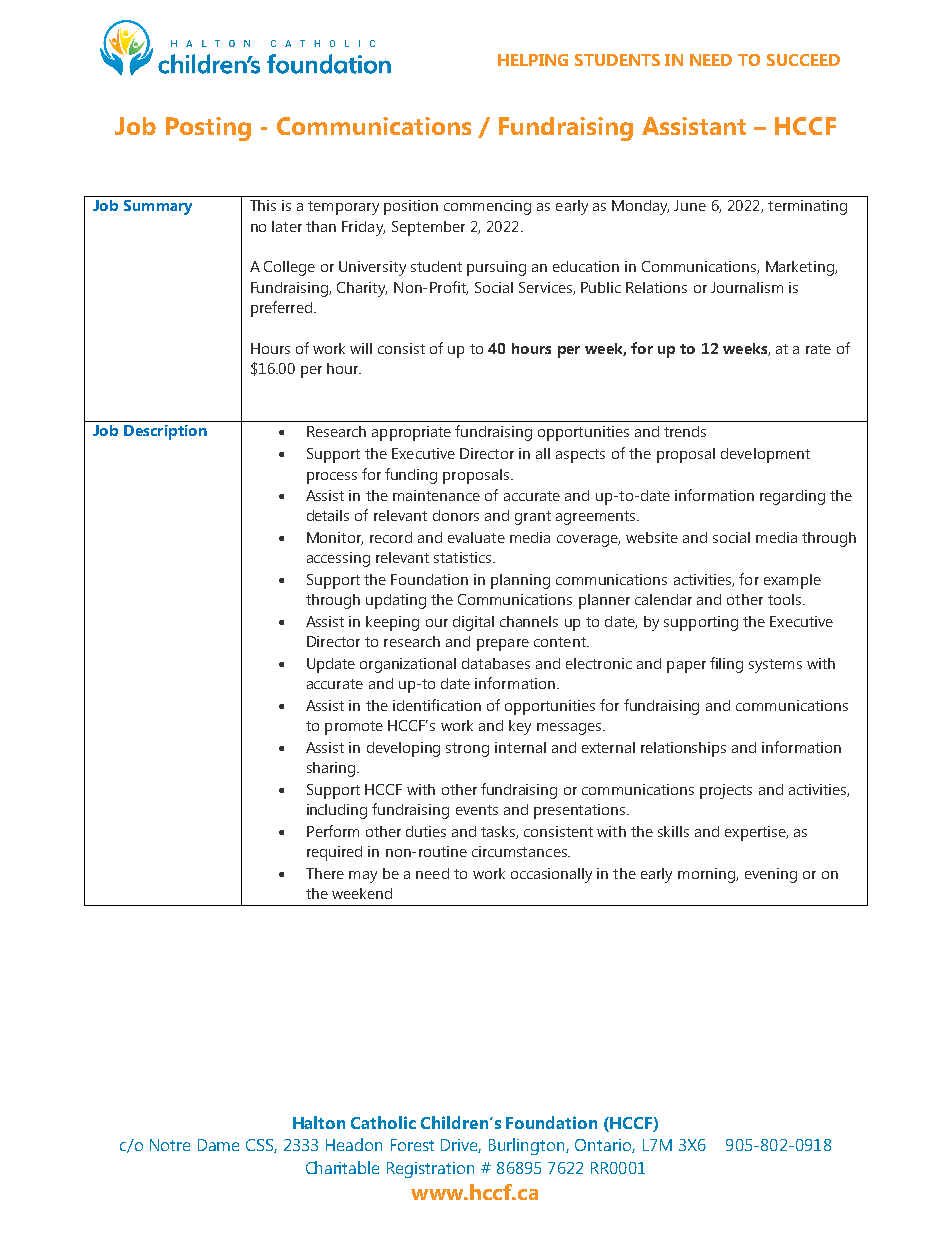 This page has width=952, height=1233. I want to click on There, so click(325, 873).
